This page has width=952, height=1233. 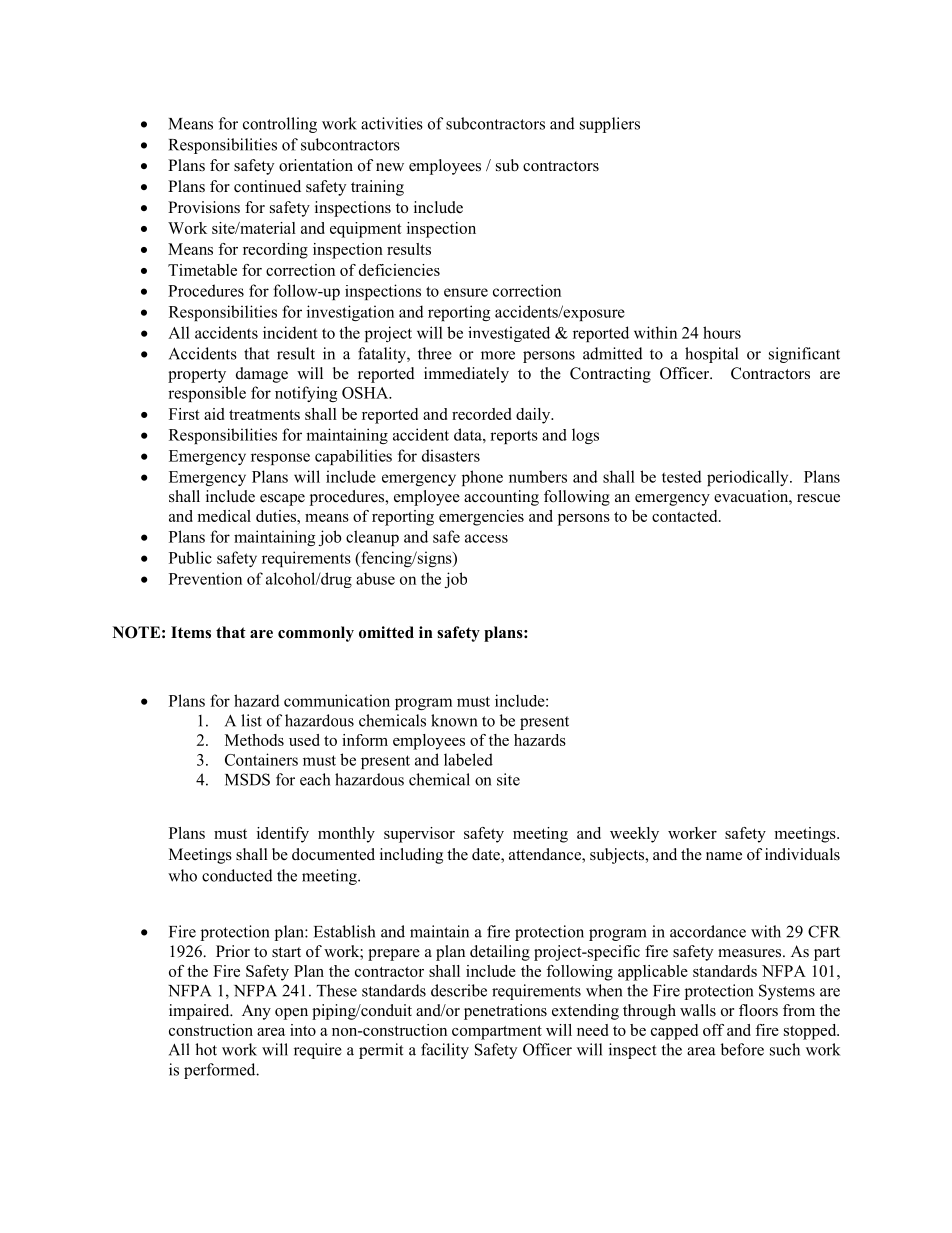 I want to click on Methods, so click(x=254, y=740).
